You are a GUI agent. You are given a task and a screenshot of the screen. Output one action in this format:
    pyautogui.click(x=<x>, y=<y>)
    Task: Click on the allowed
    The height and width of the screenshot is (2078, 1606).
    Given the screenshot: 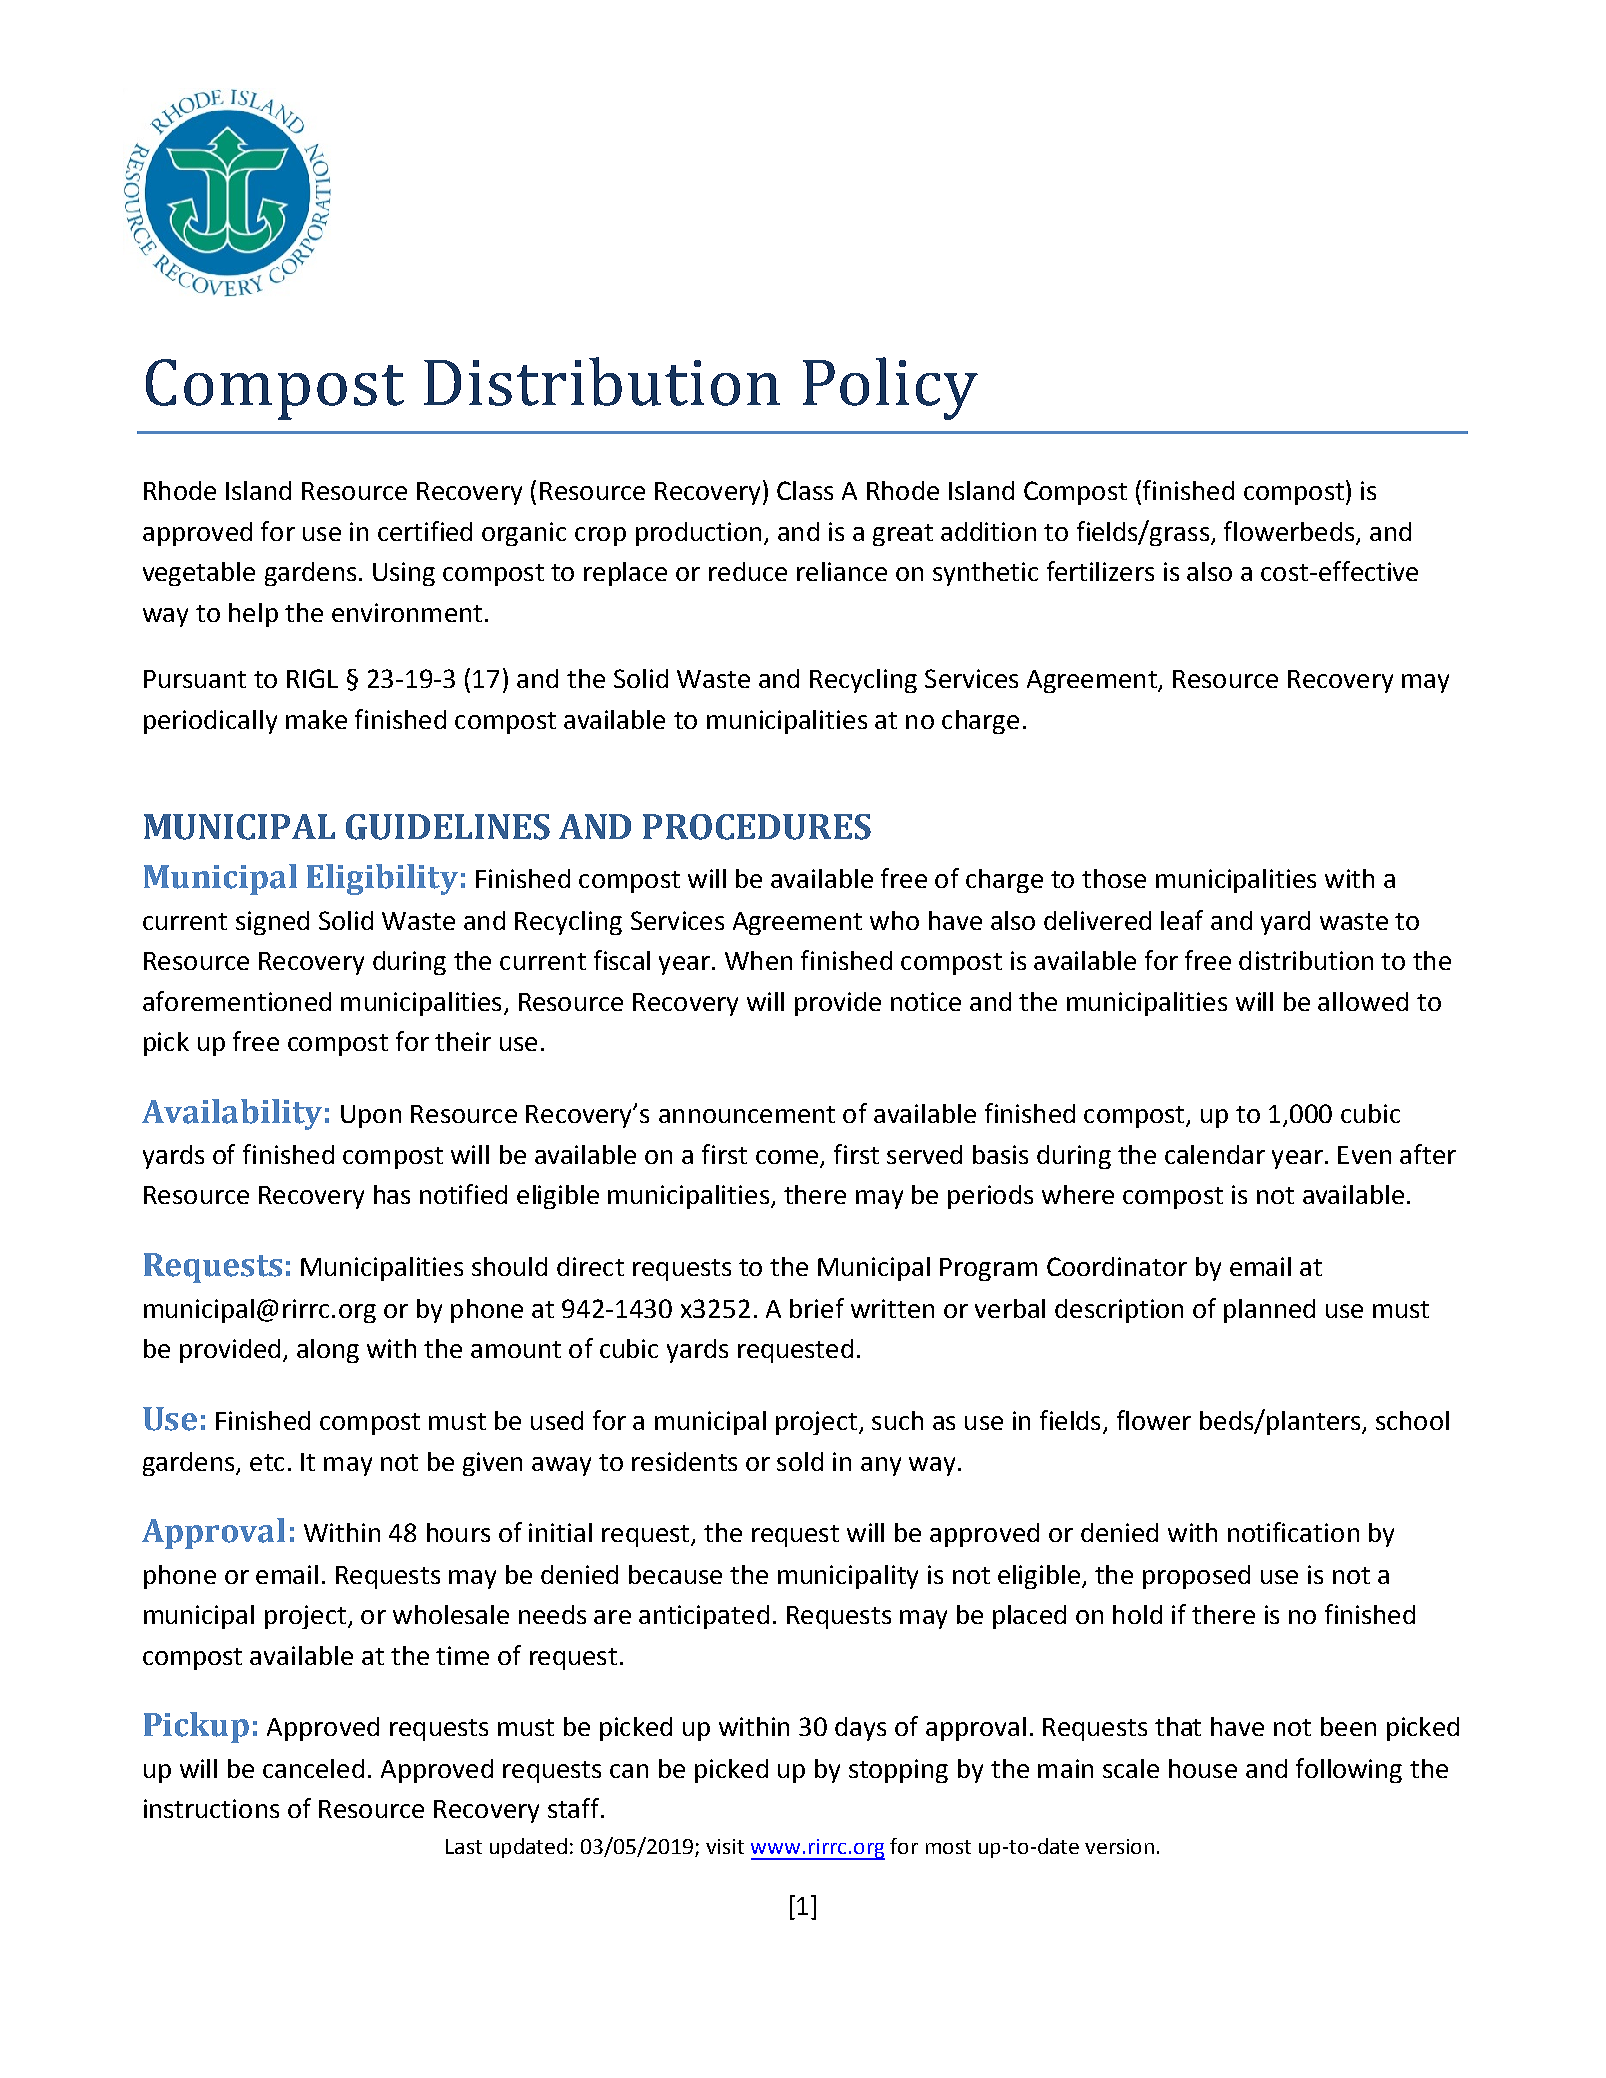 What is the action you would take?
    pyautogui.click(x=1363, y=1001)
